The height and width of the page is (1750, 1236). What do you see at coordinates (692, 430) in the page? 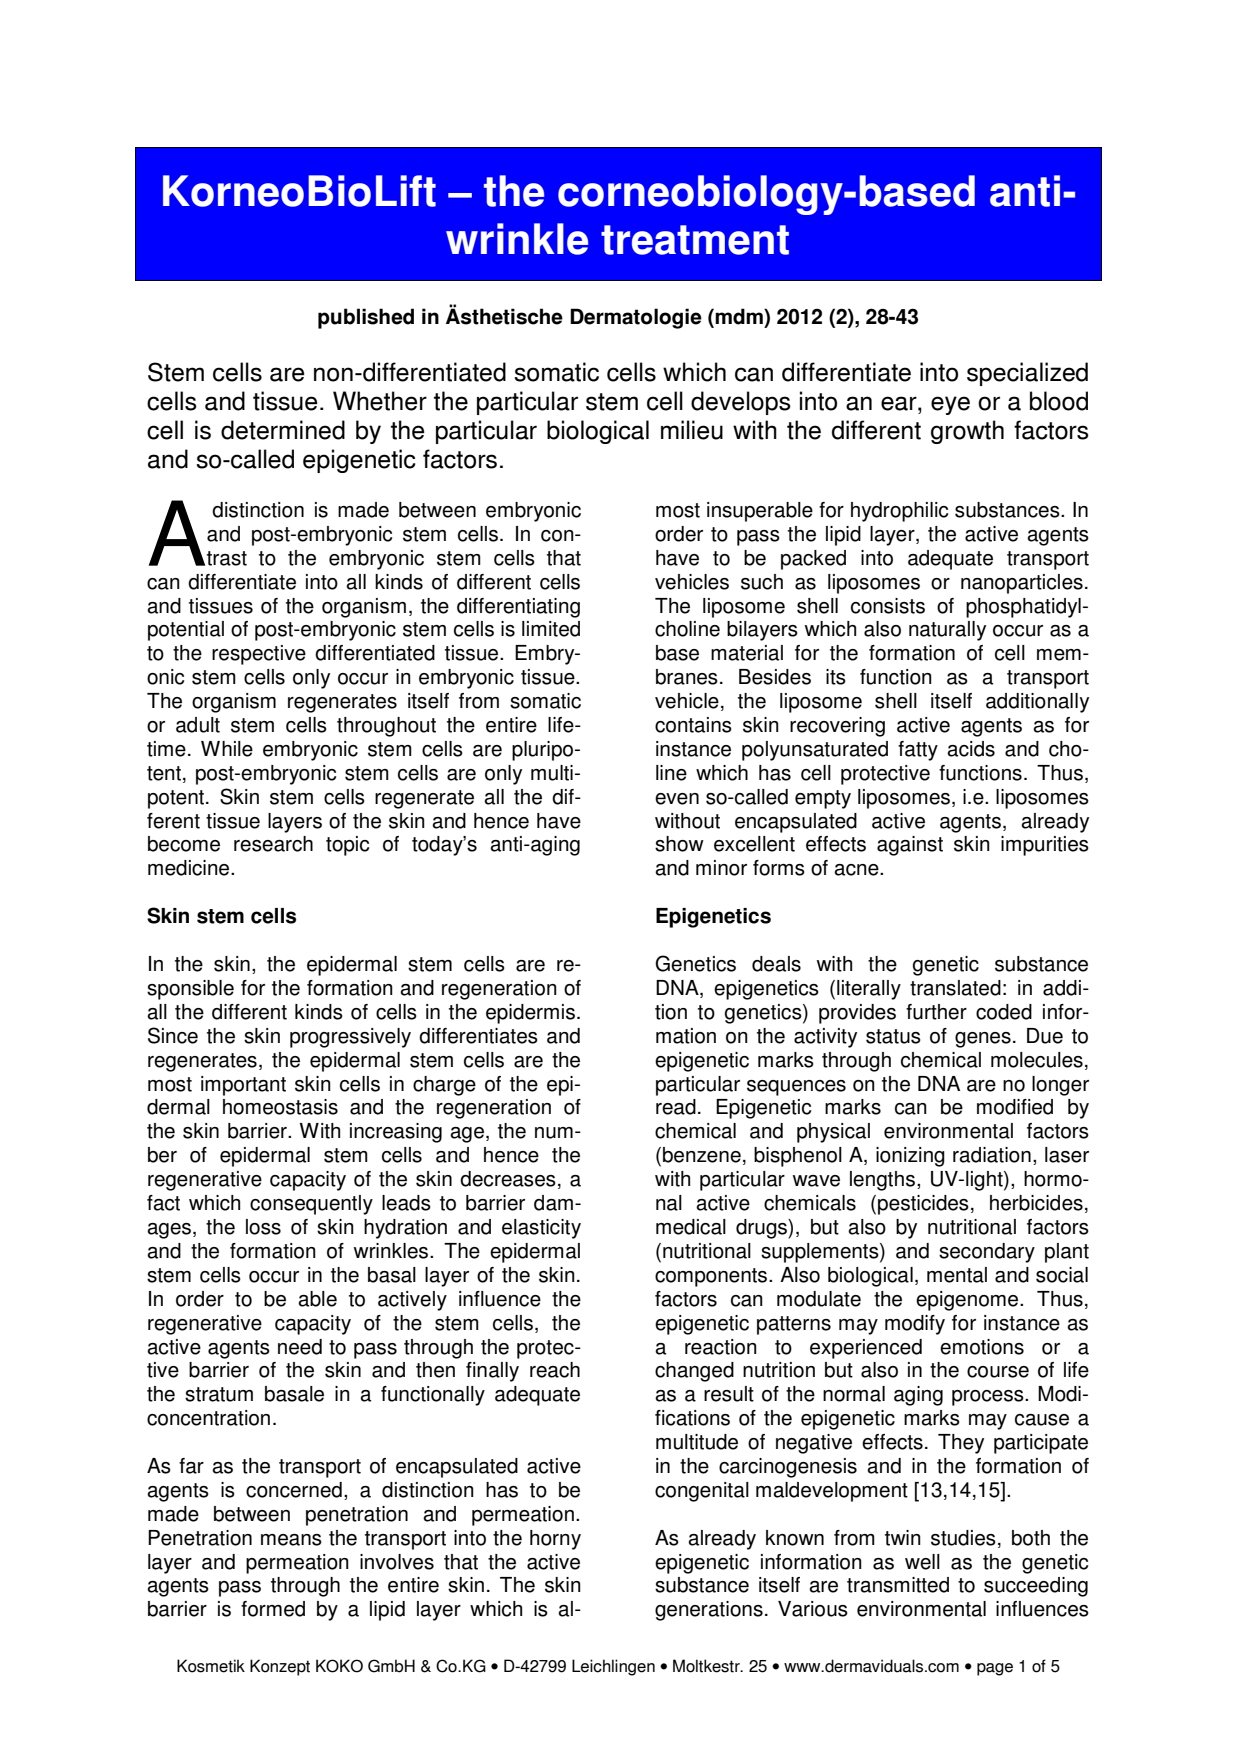
I see `milieu` at bounding box center [692, 430].
